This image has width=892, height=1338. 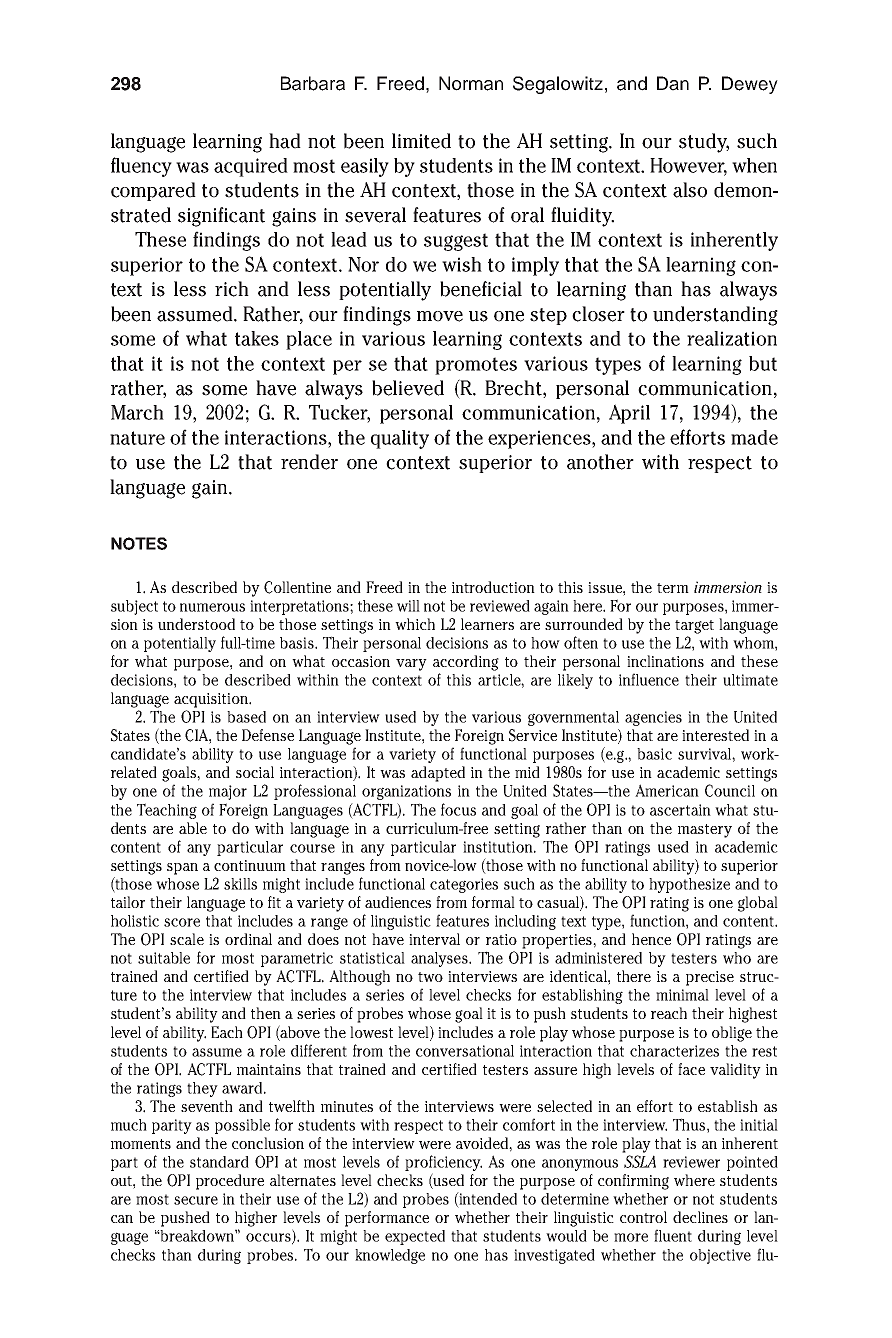 What do you see at coordinates (665, 661) in the image?
I see `inclinations` at bounding box center [665, 661].
